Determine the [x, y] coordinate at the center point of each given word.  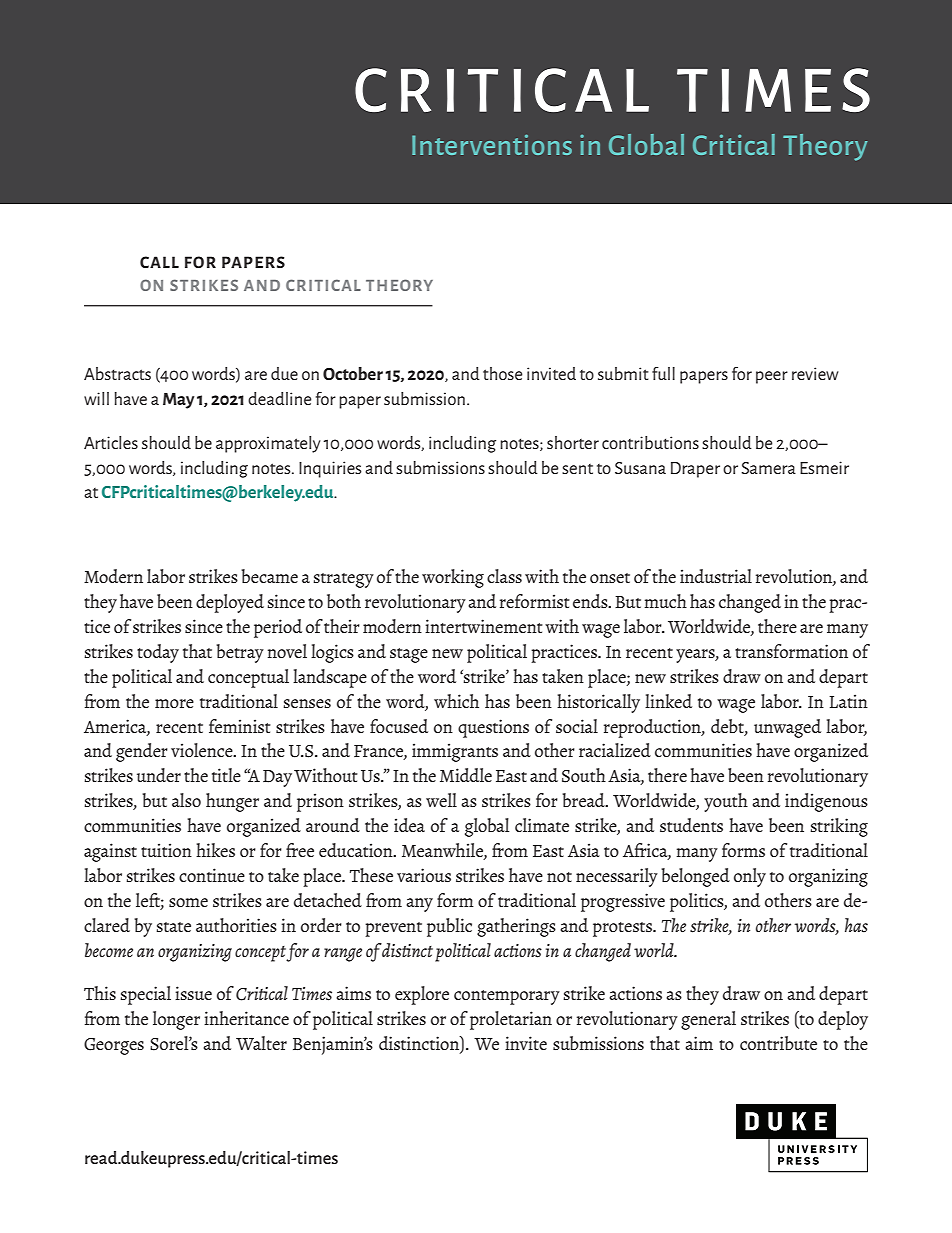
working [453, 578]
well [441, 800]
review [815, 373]
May [178, 401]
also [186, 800]
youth [726, 802]
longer [176, 1020]
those [502, 373]
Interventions [492, 145]
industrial [716, 576]
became [269, 576]
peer [772, 377]
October [353, 373]
